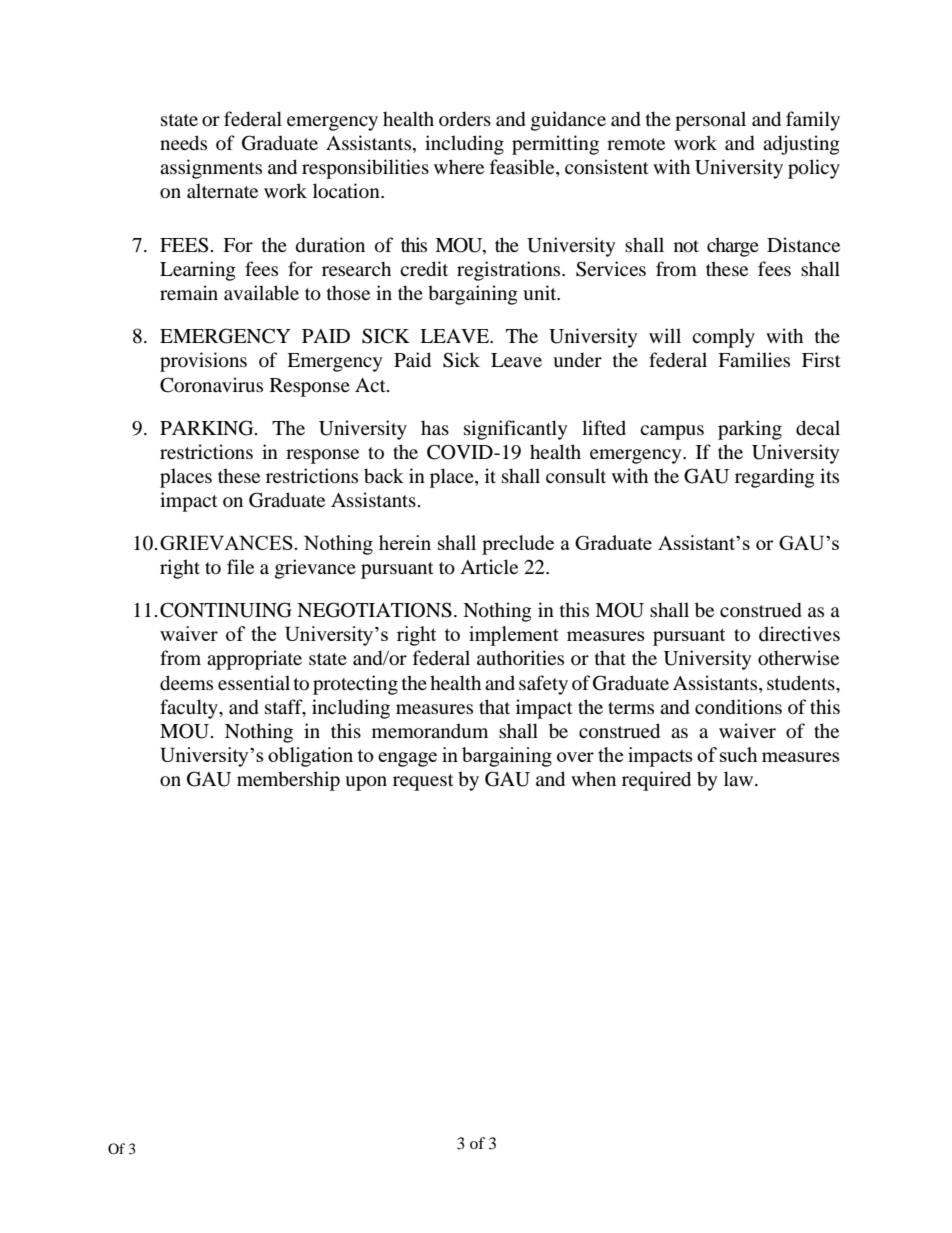  Describe the element at coordinates (514, 636) in the document. I see `implement` at that location.
